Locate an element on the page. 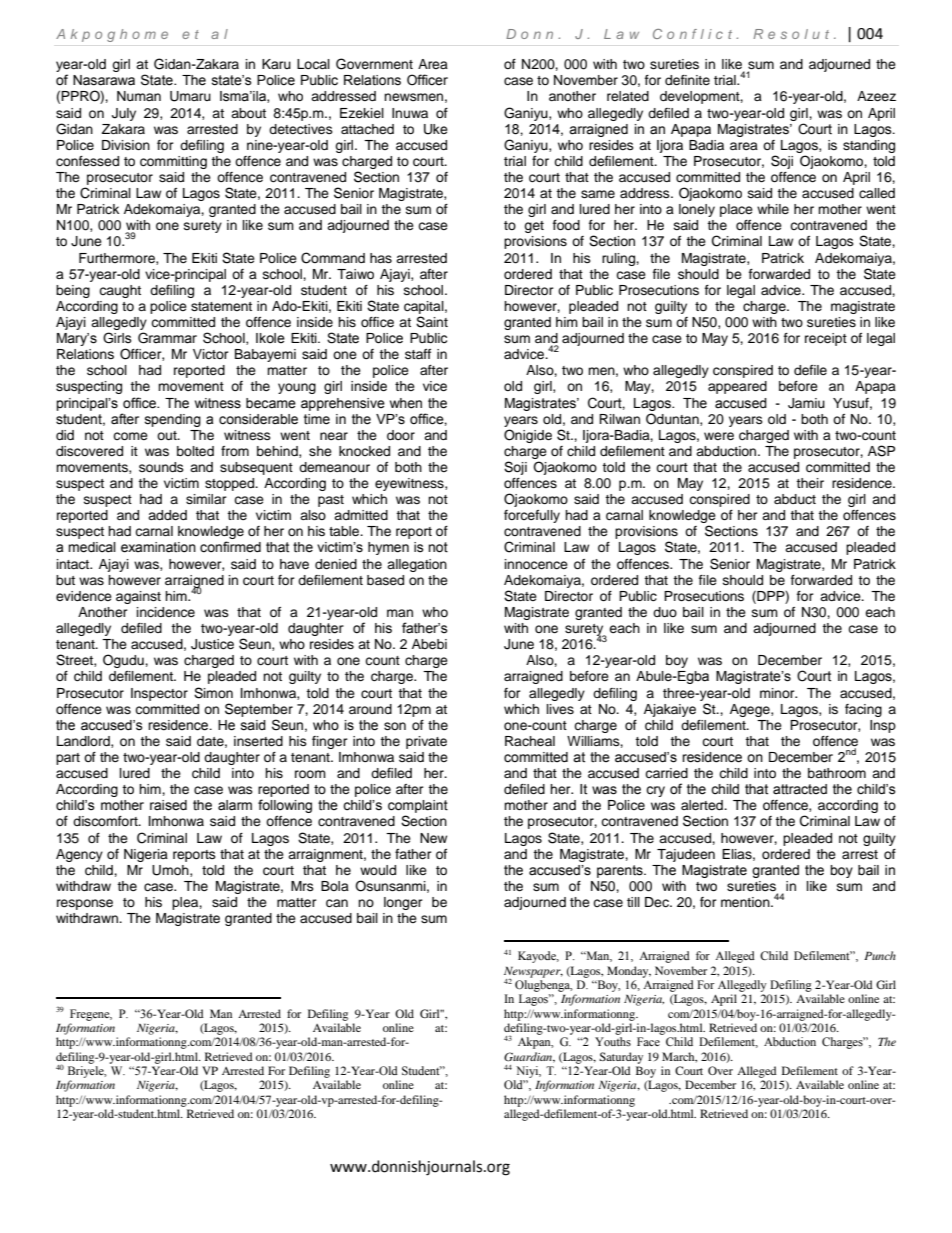 The height and width of the document is (1233, 952). Uke is located at coordinates (436, 129).
